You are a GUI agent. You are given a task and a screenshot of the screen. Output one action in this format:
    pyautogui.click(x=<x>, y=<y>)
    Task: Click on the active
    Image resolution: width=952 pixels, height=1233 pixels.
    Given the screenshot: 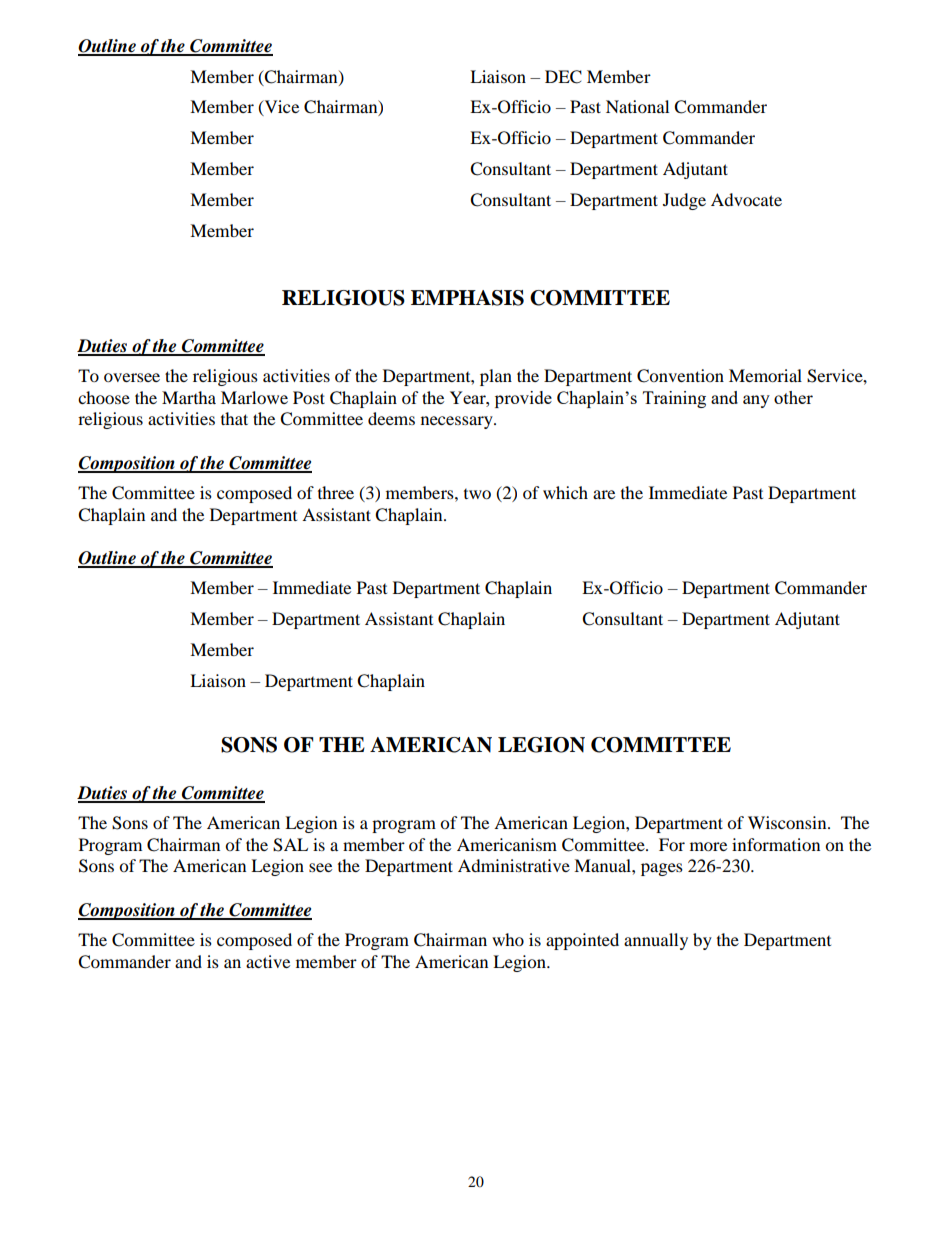 What is the action you would take?
    pyautogui.click(x=268, y=961)
